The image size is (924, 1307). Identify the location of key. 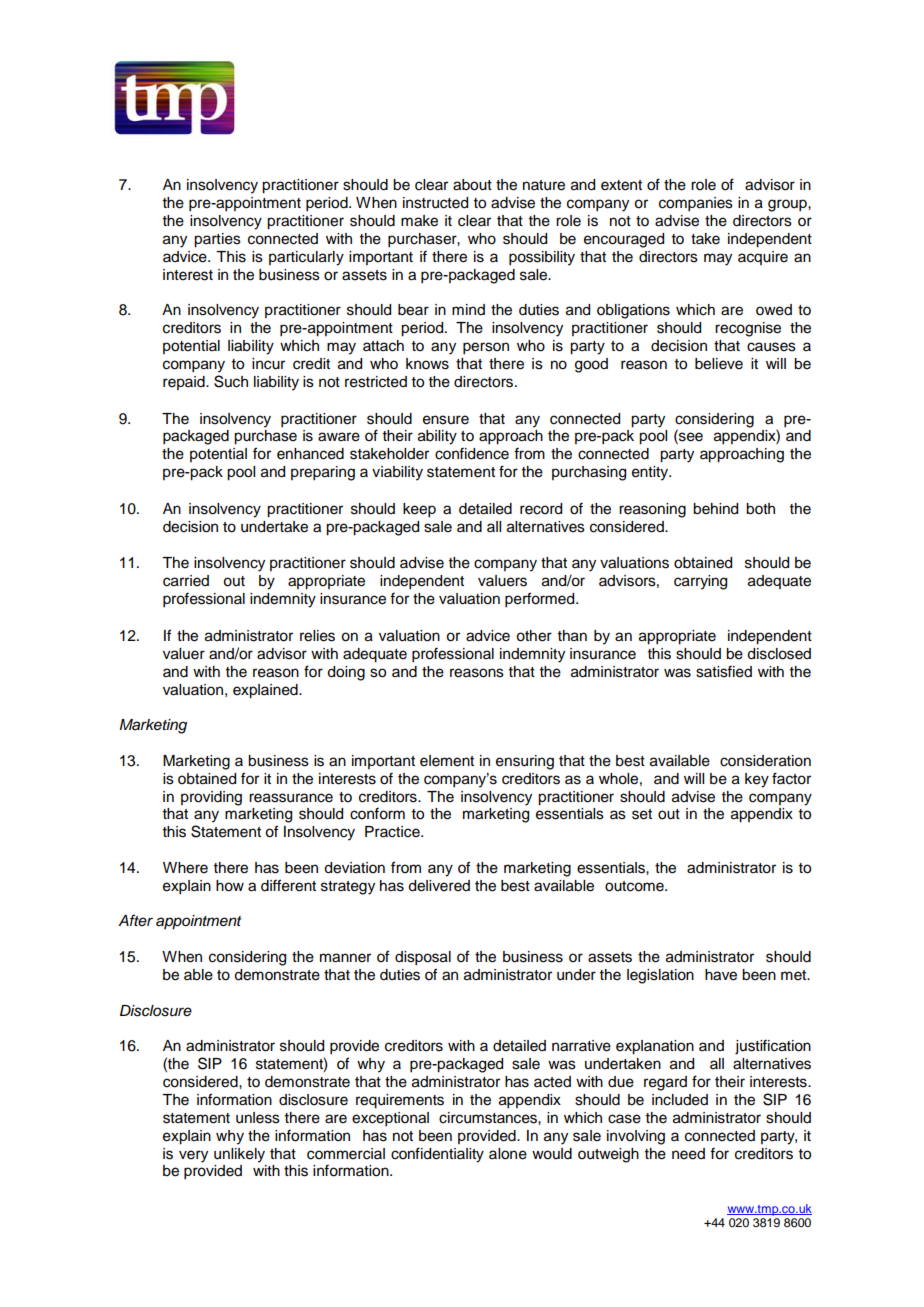
(757, 780).
